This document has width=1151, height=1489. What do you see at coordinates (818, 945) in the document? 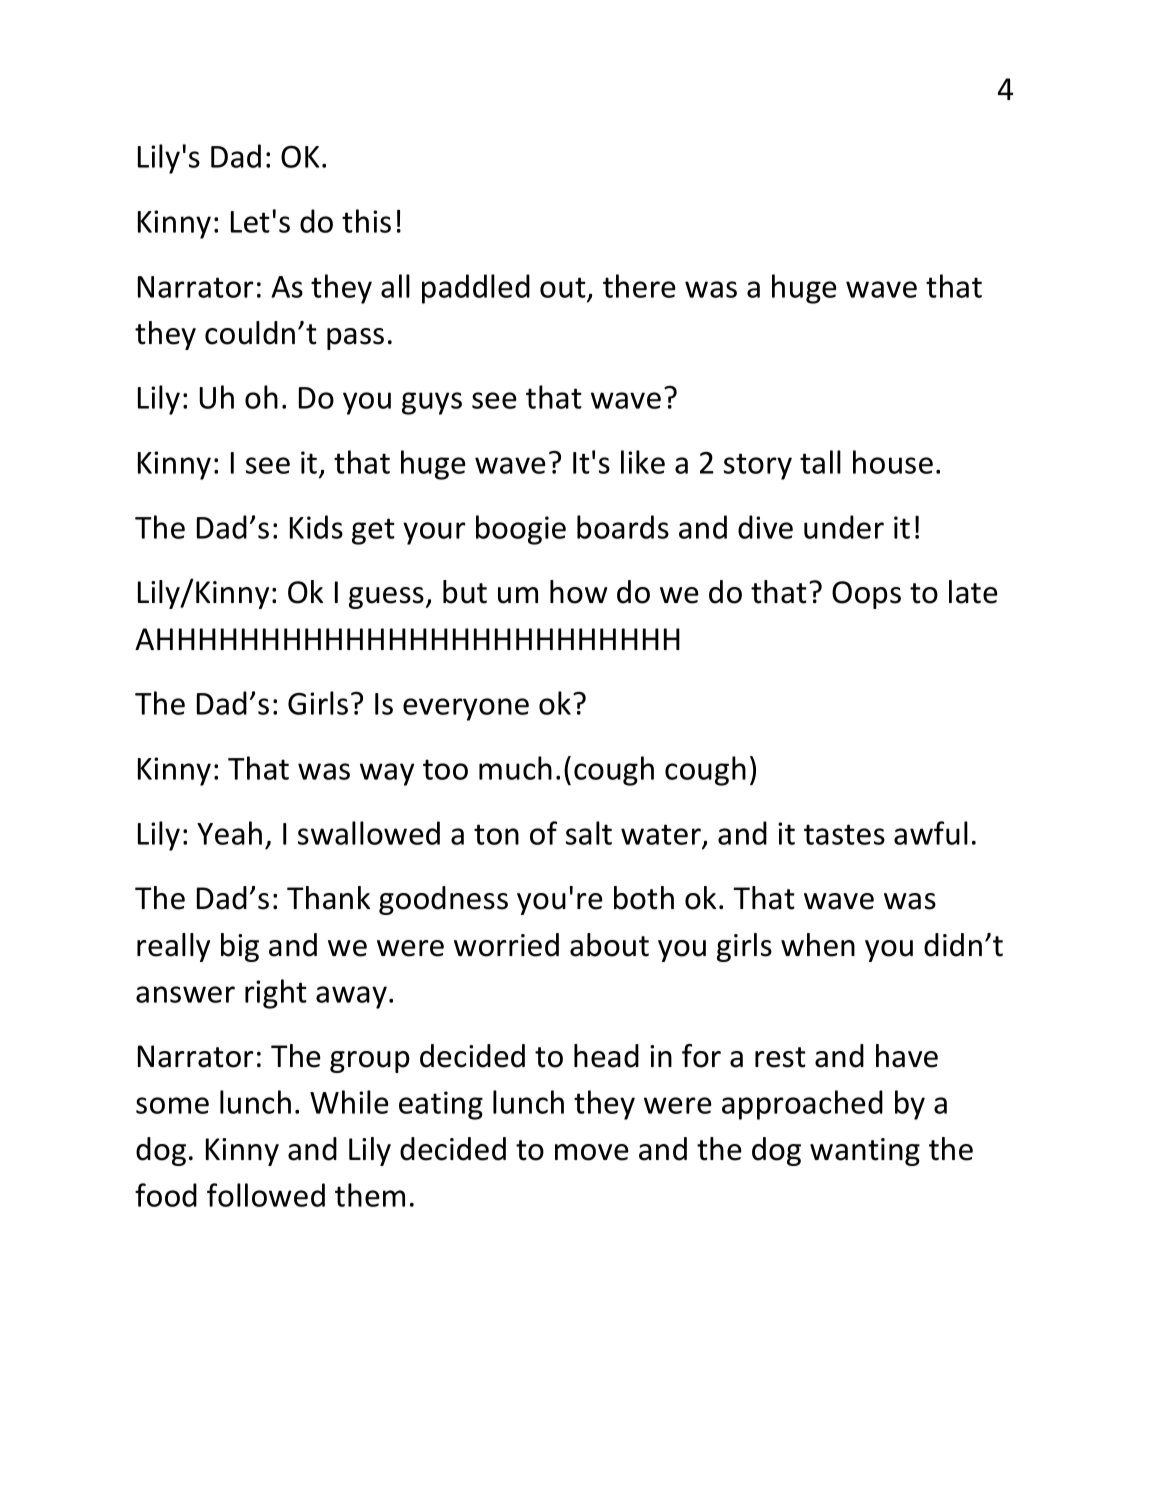
I see `when` at bounding box center [818, 945].
